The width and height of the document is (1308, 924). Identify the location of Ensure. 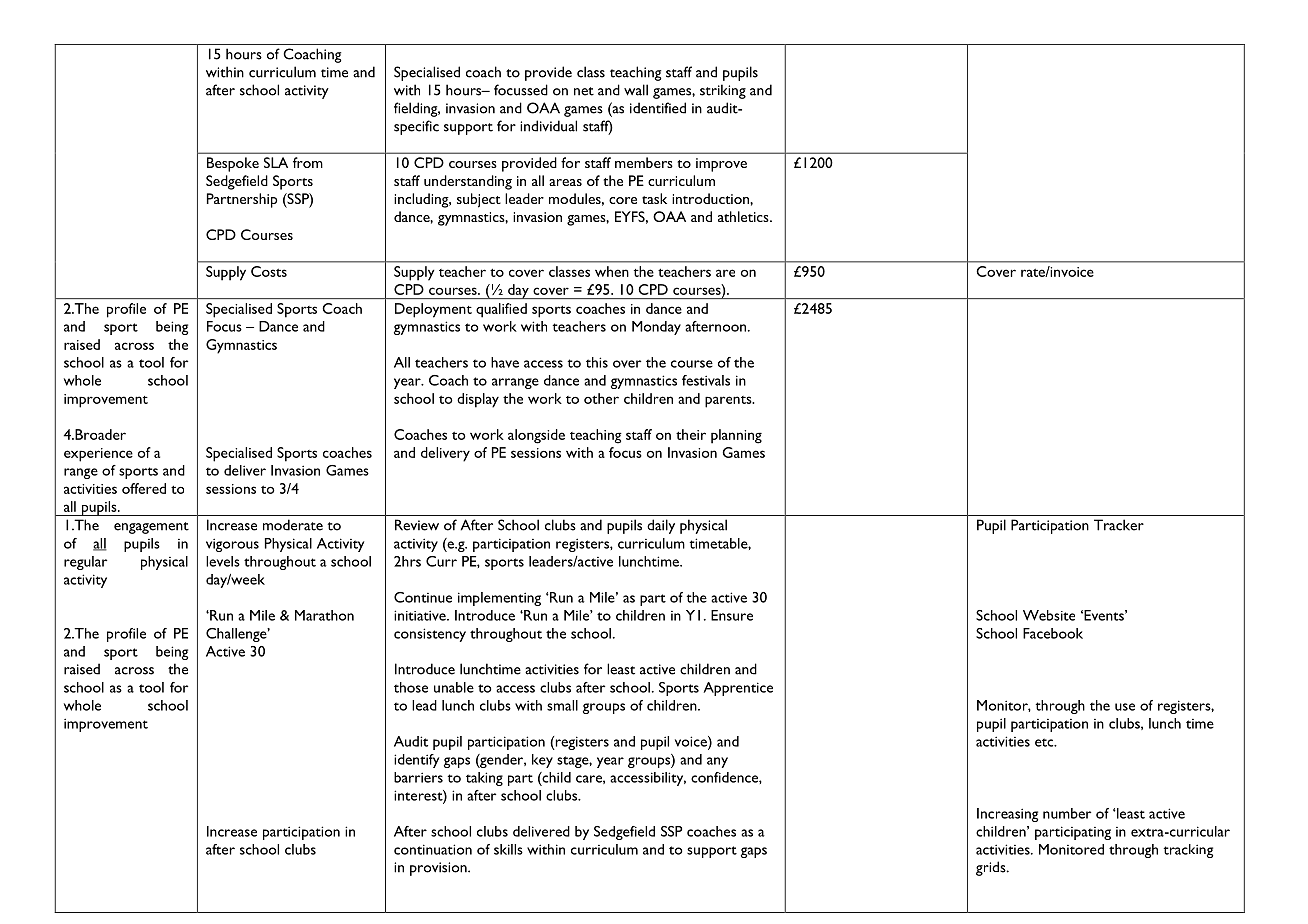
(732, 615).
